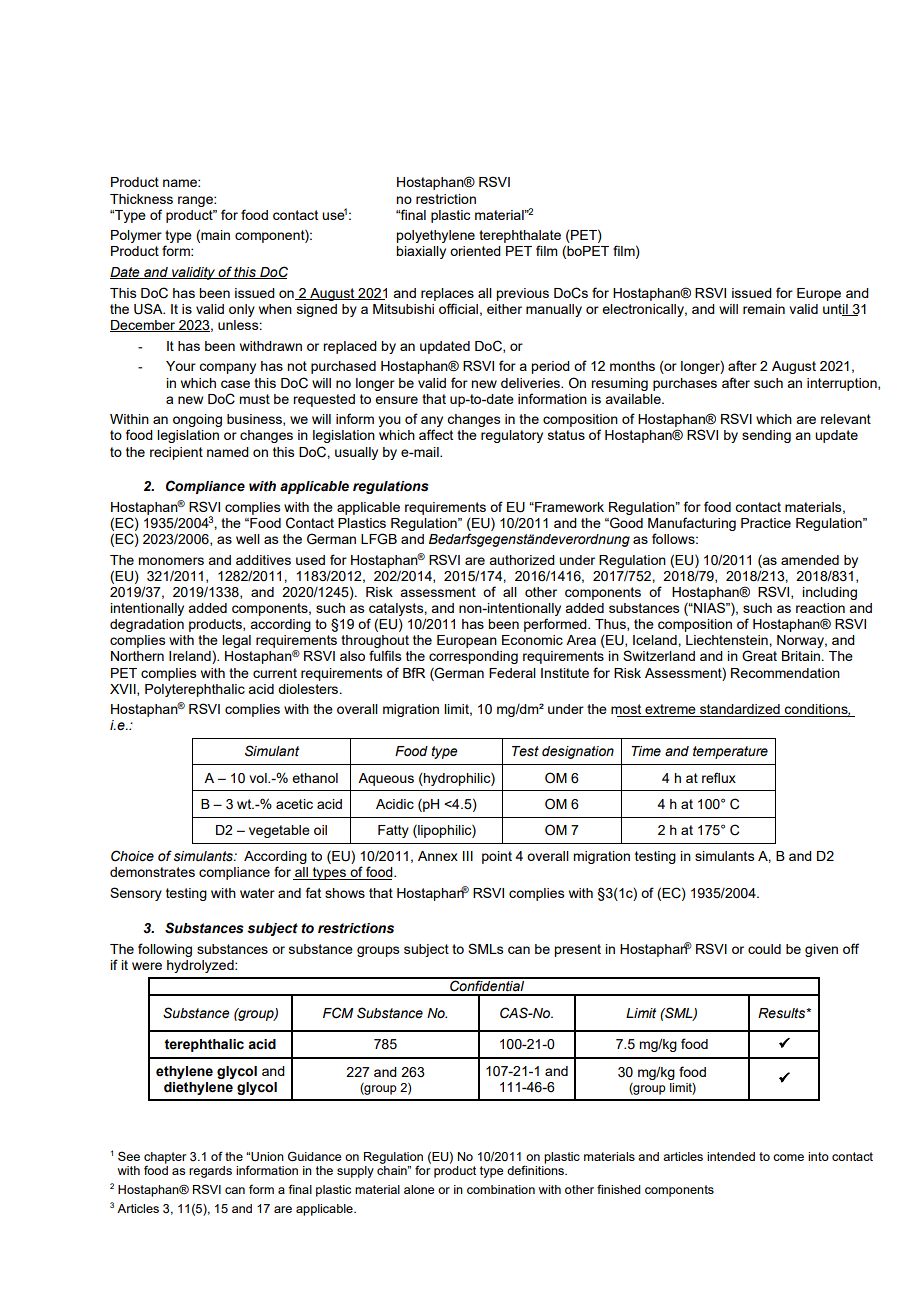  I want to click on until, so click(836, 310).
